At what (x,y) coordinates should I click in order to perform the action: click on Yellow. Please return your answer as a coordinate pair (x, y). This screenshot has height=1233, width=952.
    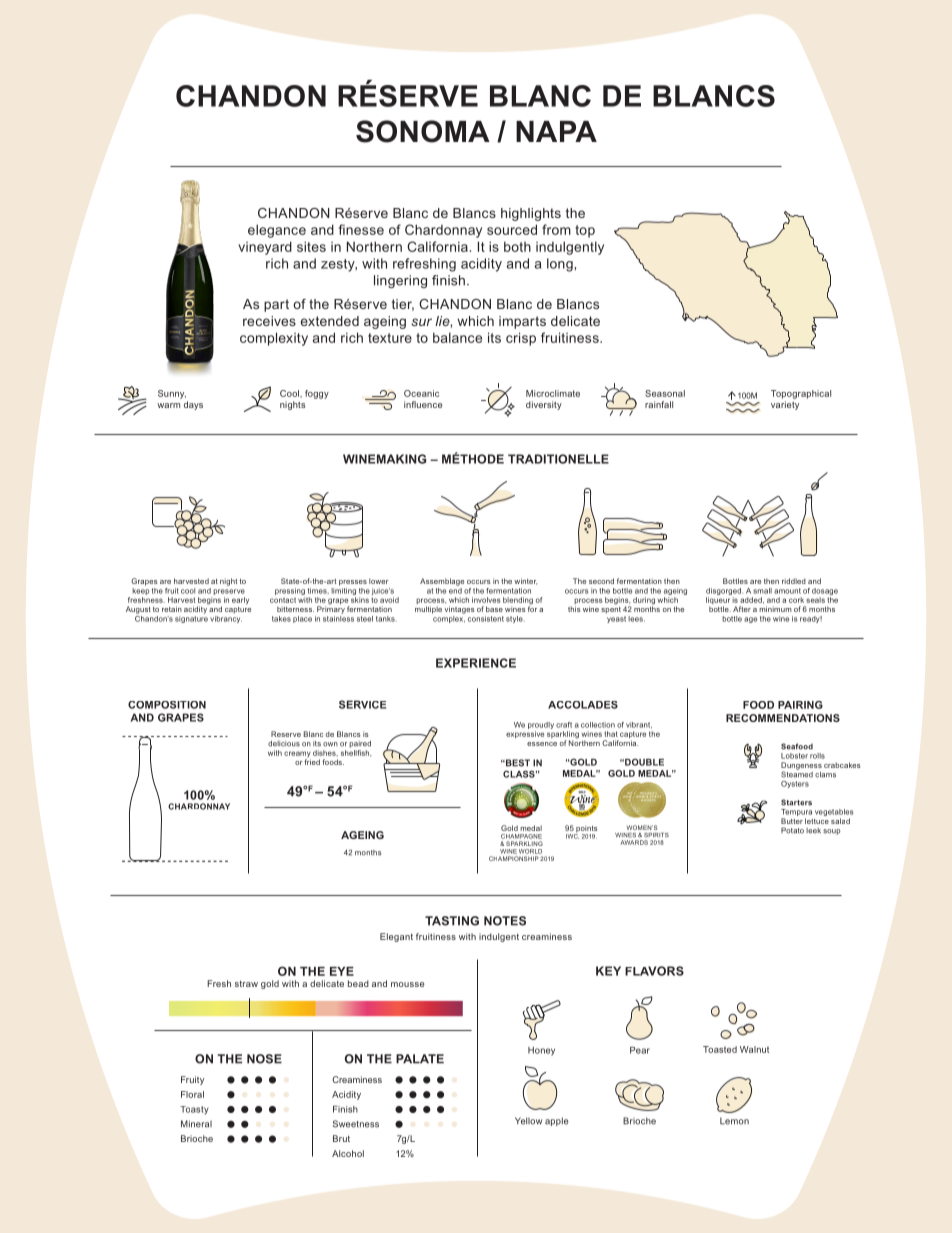
    Looking at the image, I should click on (528, 1121).
